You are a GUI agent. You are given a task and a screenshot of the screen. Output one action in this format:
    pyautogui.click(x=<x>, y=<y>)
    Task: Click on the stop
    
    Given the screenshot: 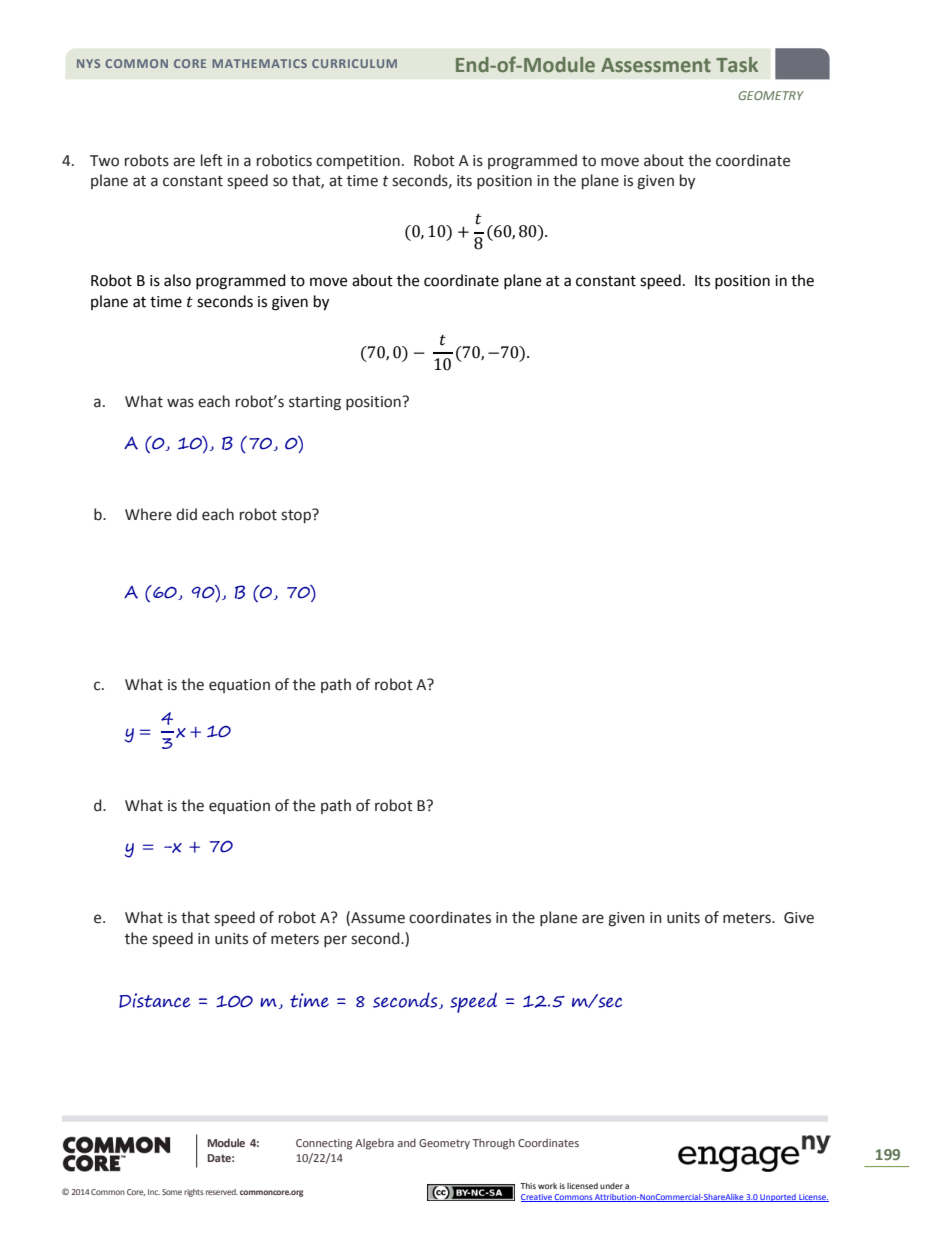 What is the action you would take?
    pyautogui.click(x=297, y=516)
